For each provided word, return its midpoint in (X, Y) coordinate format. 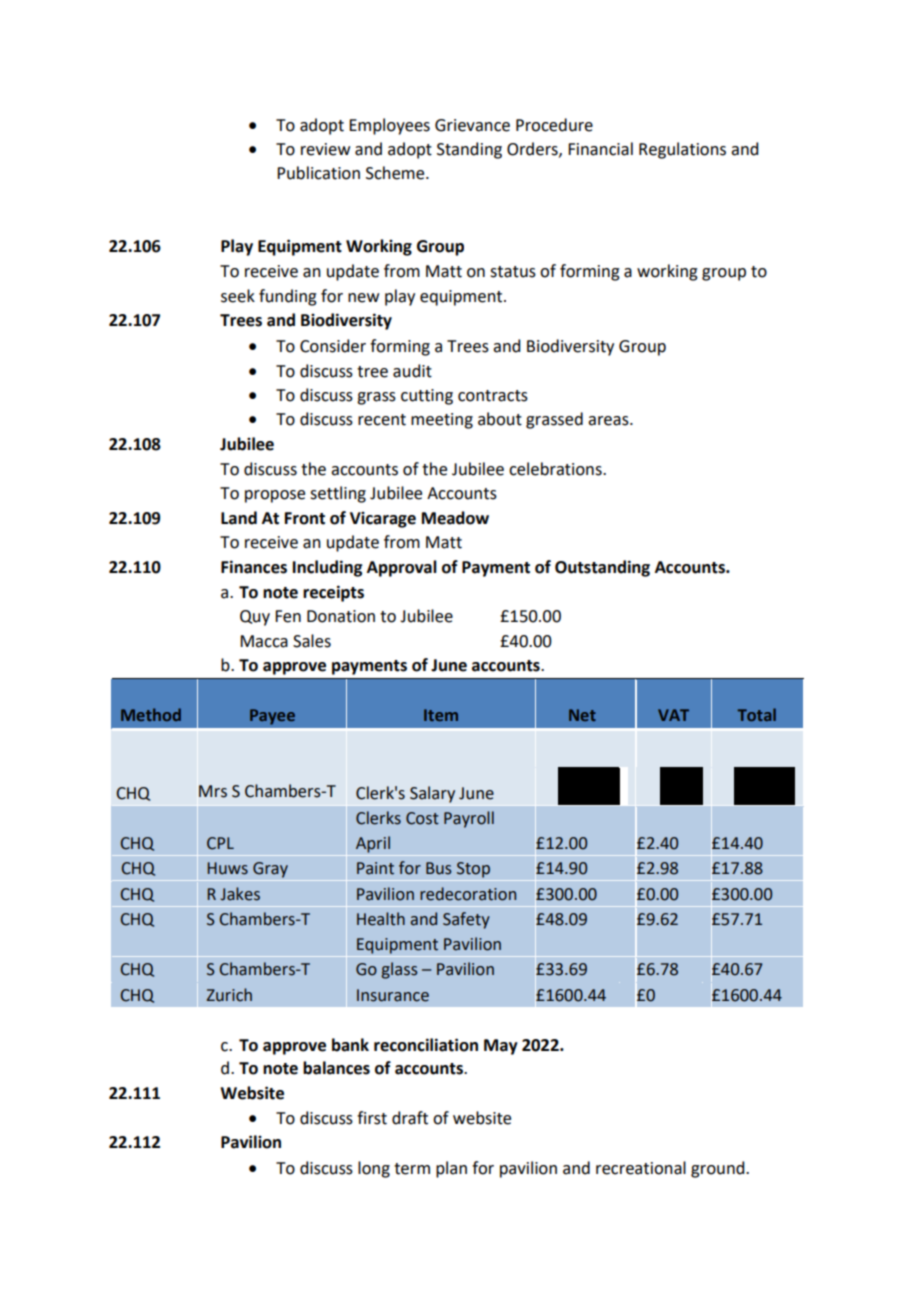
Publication (318, 173)
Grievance (472, 125)
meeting (442, 421)
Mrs (213, 791)
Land (239, 518)
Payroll (469, 819)
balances (336, 1068)
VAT (673, 715)
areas (609, 421)
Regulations (682, 150)
